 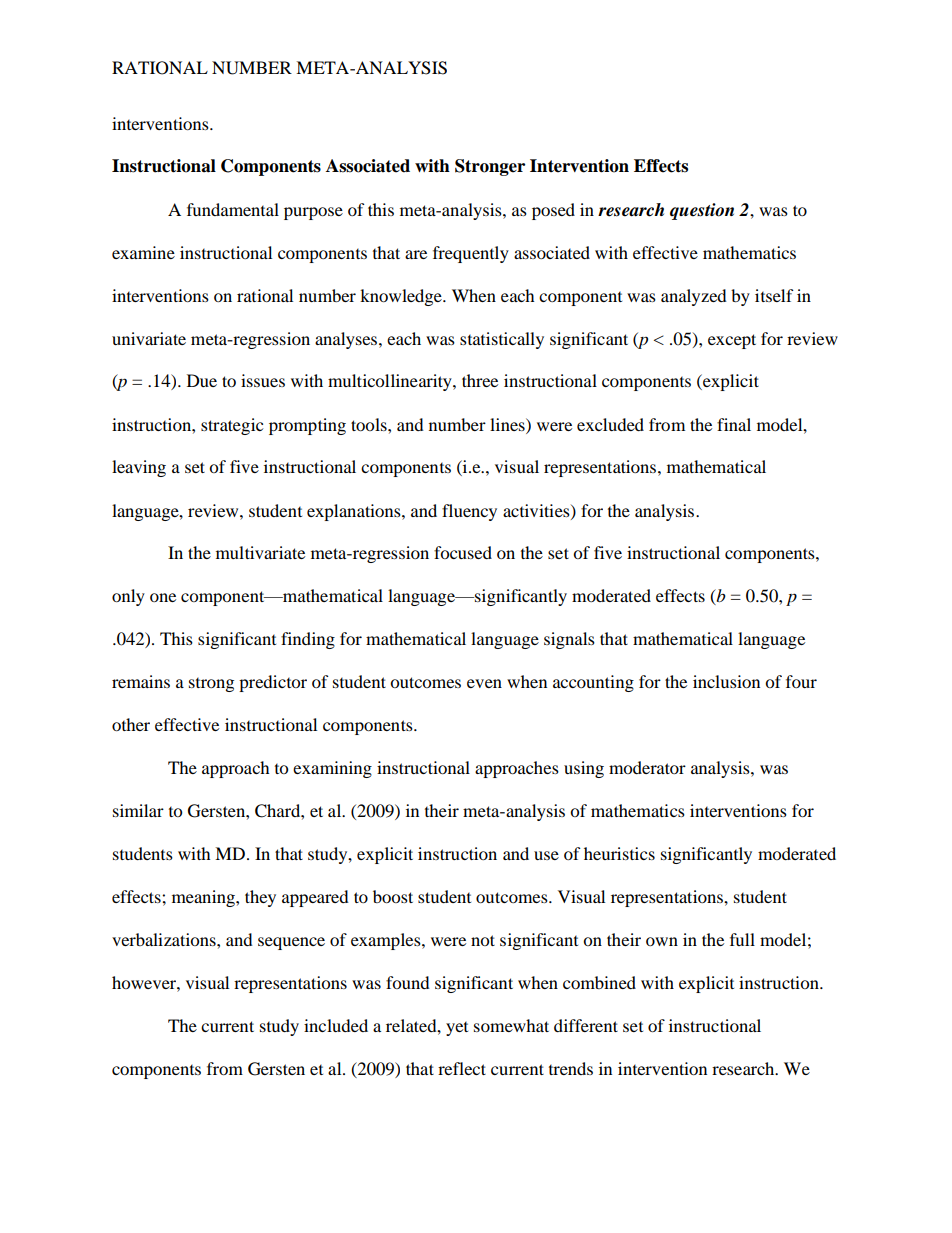 What do you see at coordinates (726, 681) in the screenshot?
I see `inclusion` at bounding box center [726, 681].
